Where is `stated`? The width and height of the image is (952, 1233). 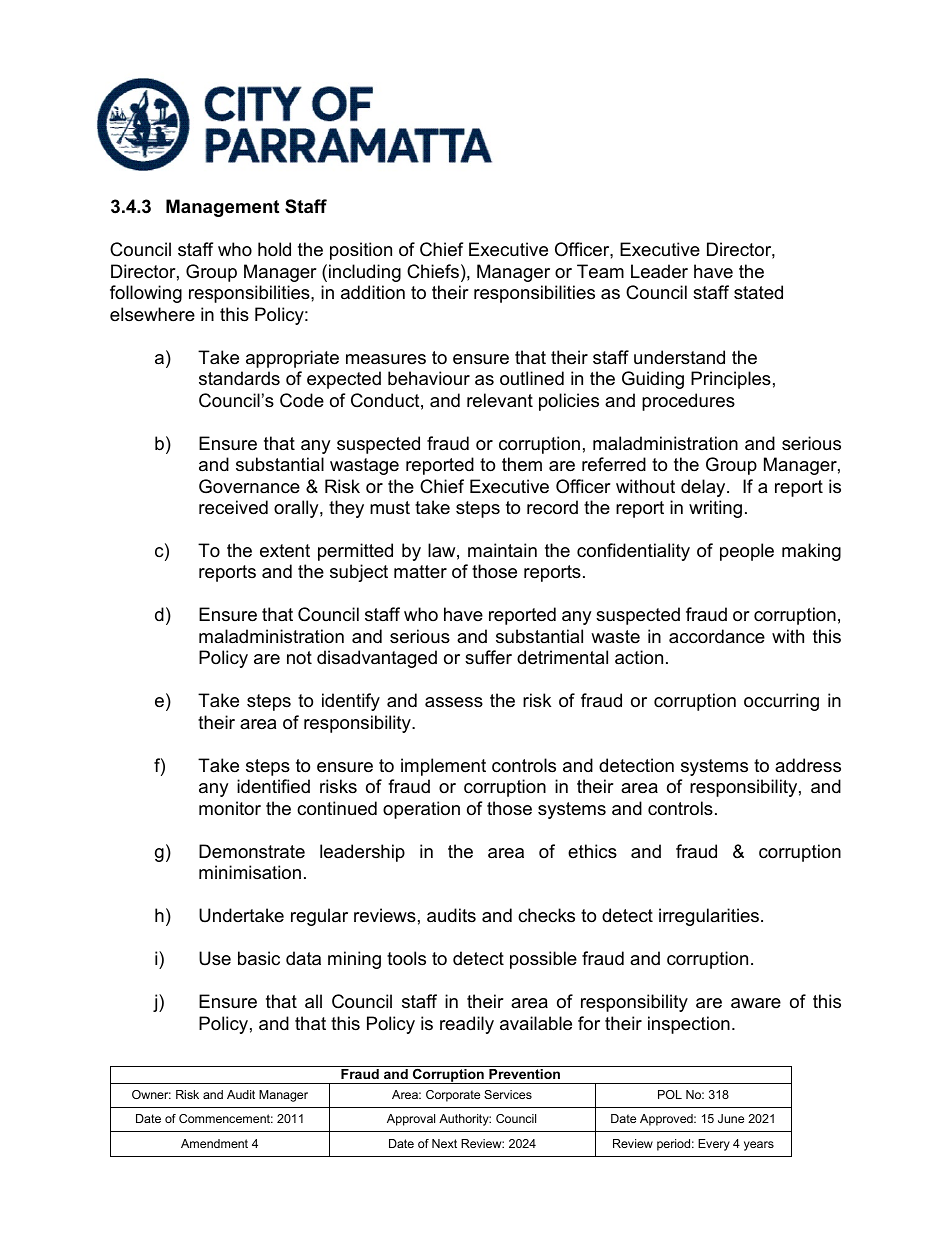 stated is located at coordinates (758, 292).
